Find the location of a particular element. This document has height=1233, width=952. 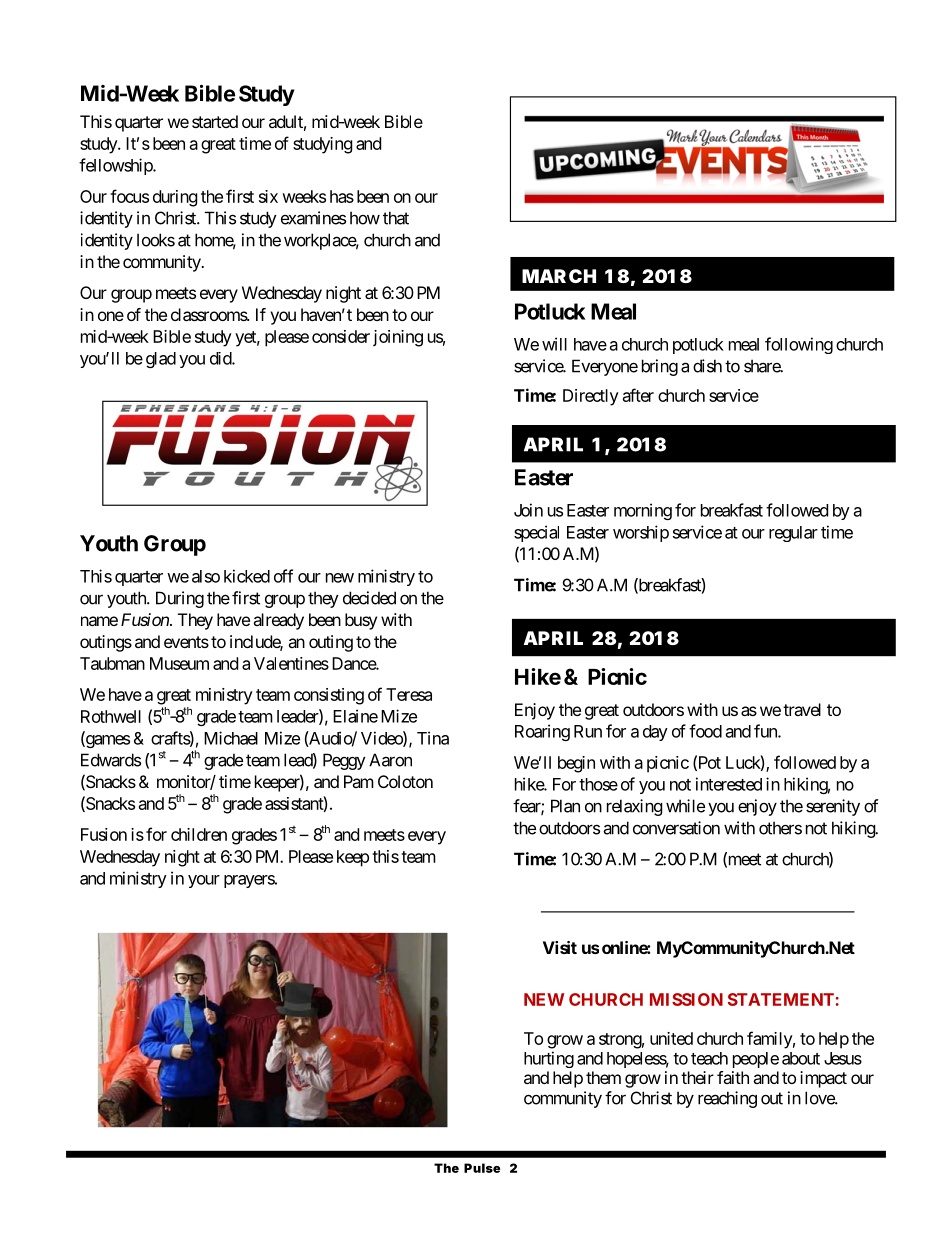

travel is located at coordinates (802, 709).
